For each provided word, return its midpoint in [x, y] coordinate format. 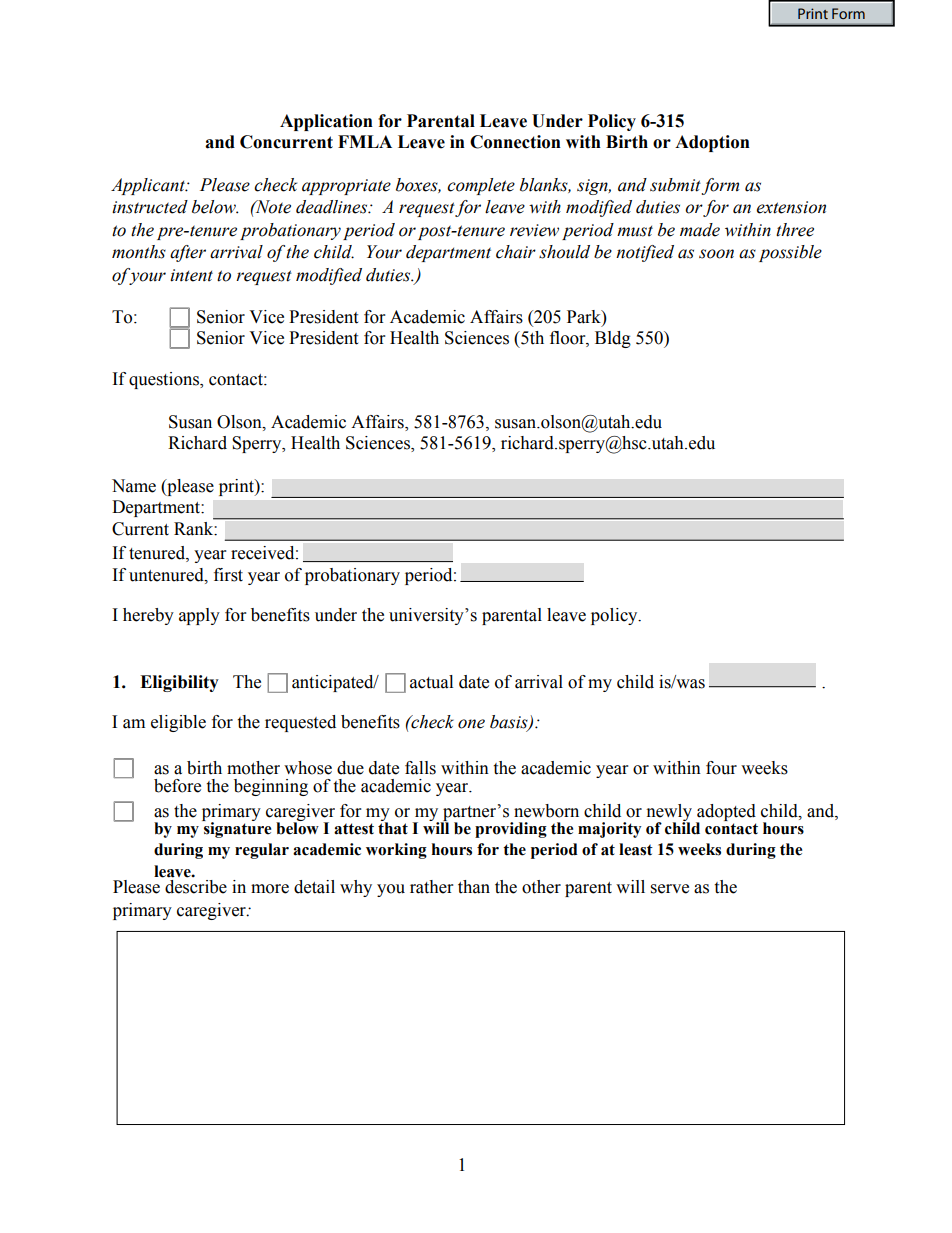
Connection [515, 142]
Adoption [712, 143]
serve [670, 889]
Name [134, 486]
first [228, 575]
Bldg [613, 339]
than [474, 887]
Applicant [149, 186]
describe [196, 887]
